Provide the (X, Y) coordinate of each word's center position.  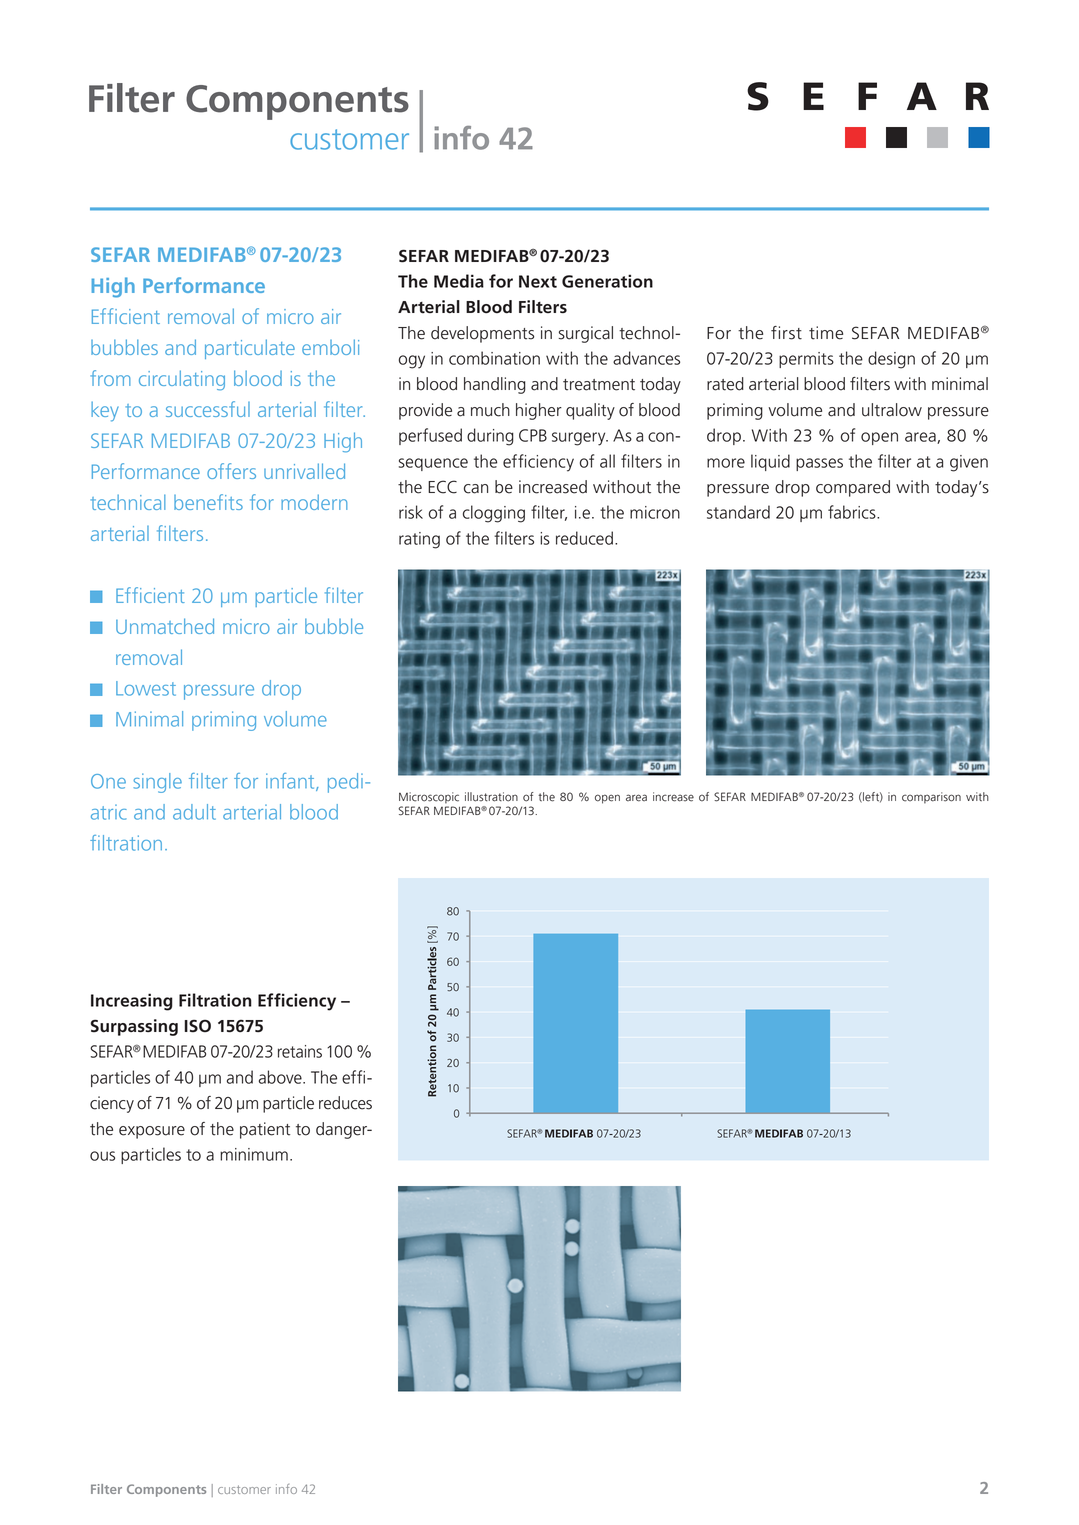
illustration (491, 797)
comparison (931, 798)
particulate (250, 349)
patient (265, 1130)
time (826, 333)
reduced (584, 538)
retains (300, 1051)
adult (194, 812)
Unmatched (165, 626)
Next (538, 281)
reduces (345, 1103)
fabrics (853, 512)
